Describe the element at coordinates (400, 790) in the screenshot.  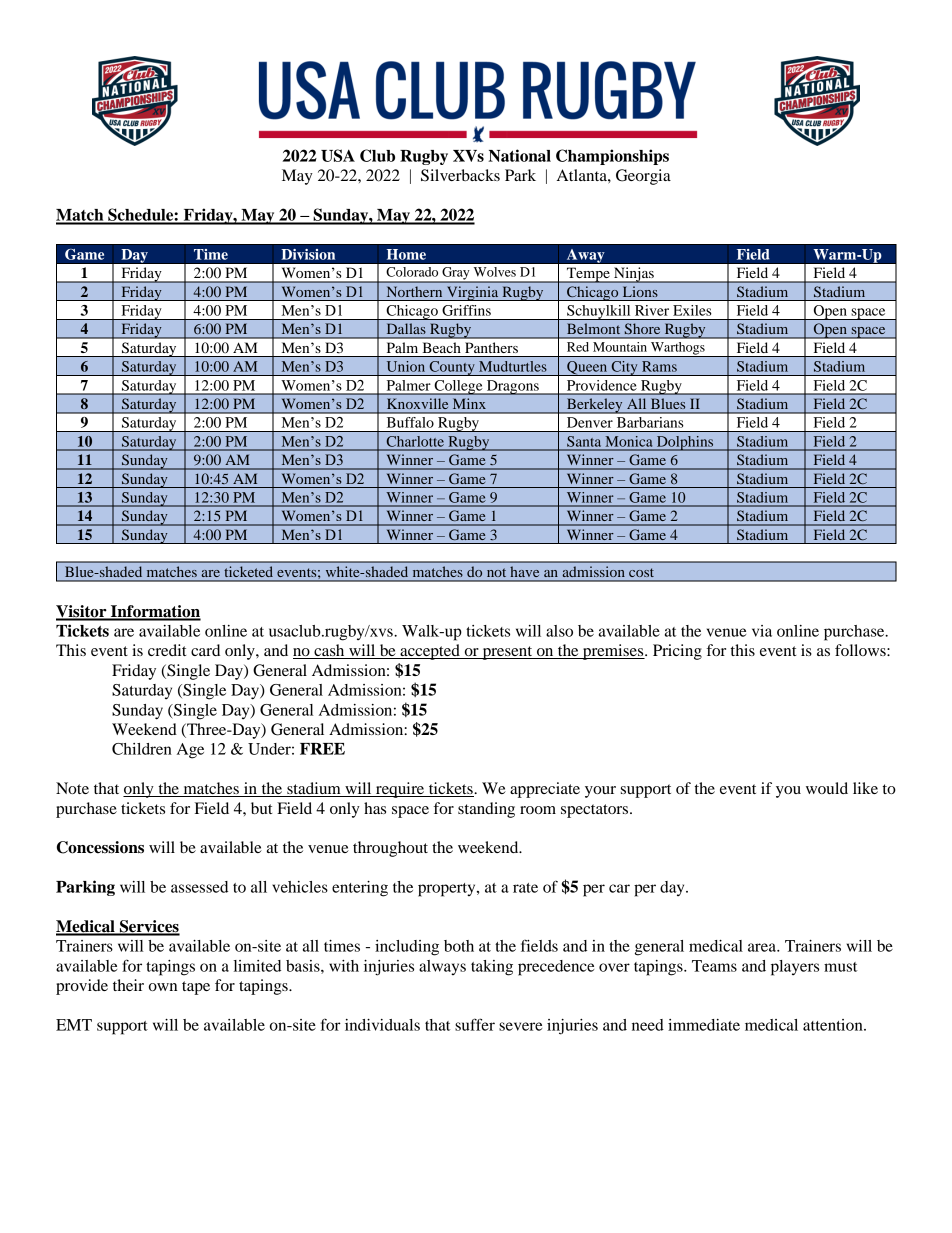
I see `require` at that location.
